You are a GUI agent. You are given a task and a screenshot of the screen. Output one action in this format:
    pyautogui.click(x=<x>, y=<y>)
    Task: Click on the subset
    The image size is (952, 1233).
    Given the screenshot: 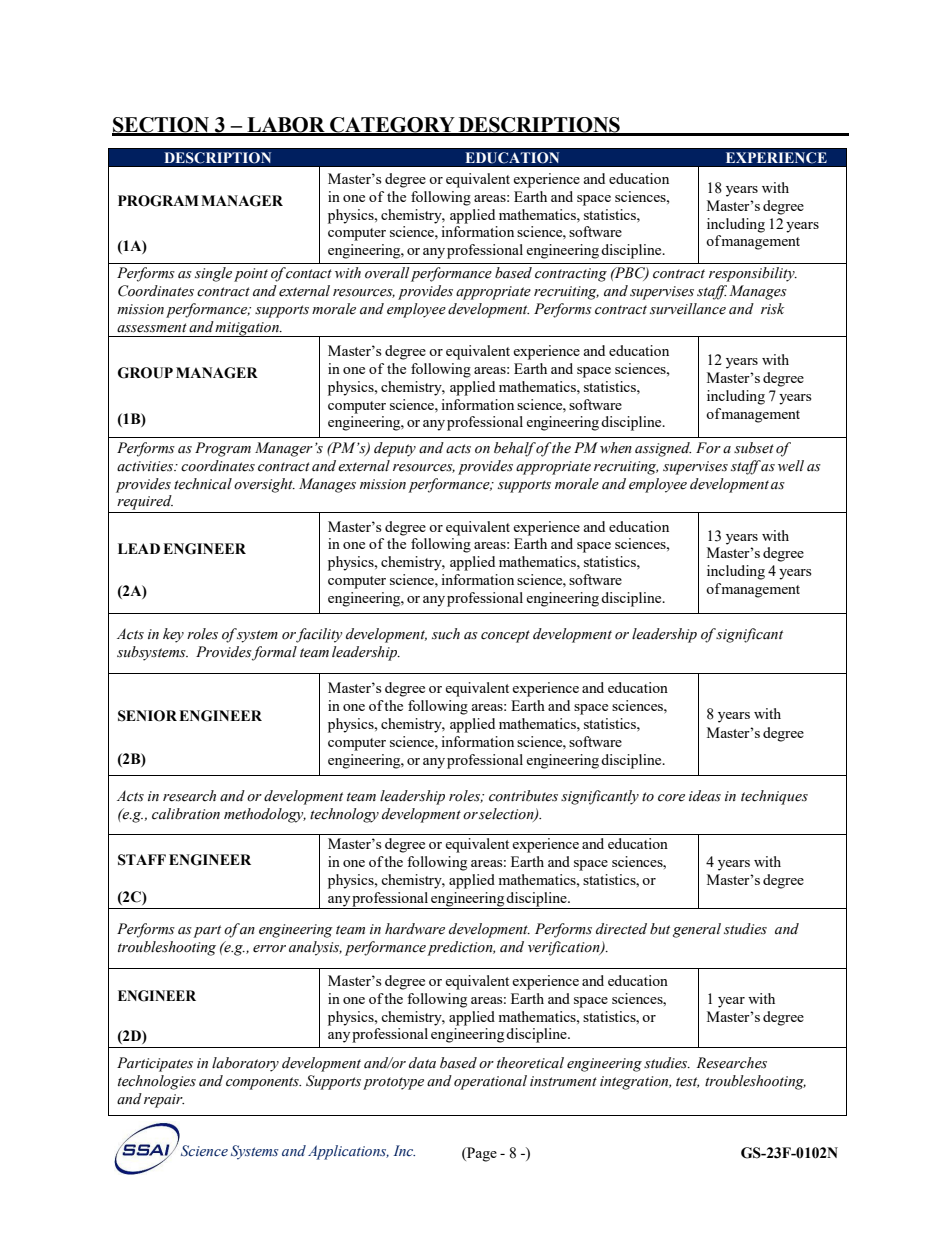 What is the action you would take?
    pyautogui.click(x=754, y=448)
